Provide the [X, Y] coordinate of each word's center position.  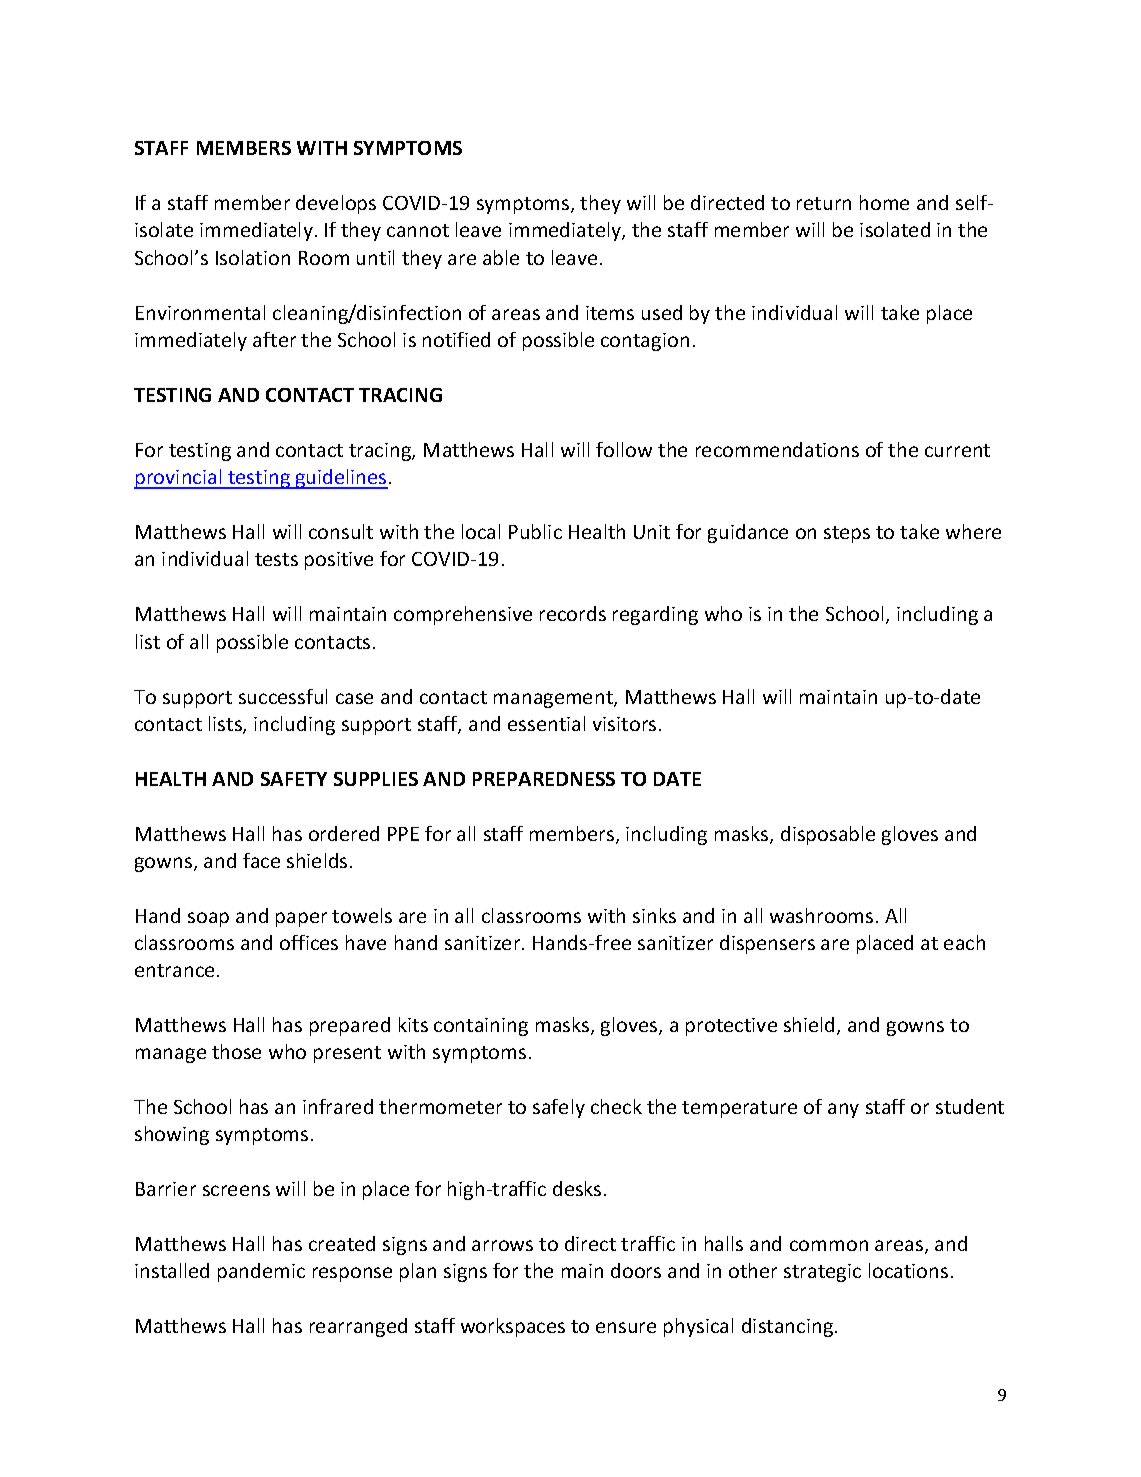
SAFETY [294, 779]
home [884, 202]
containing [481, 1027]
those [236, 1051]
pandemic [261, 1272]
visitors [624, 724]
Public [535, 531]
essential [546, 723]
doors [636, 1270]
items [610, 313]
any [843, 1110]
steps [847, 534]
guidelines [341, 479]
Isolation [253, 257]
